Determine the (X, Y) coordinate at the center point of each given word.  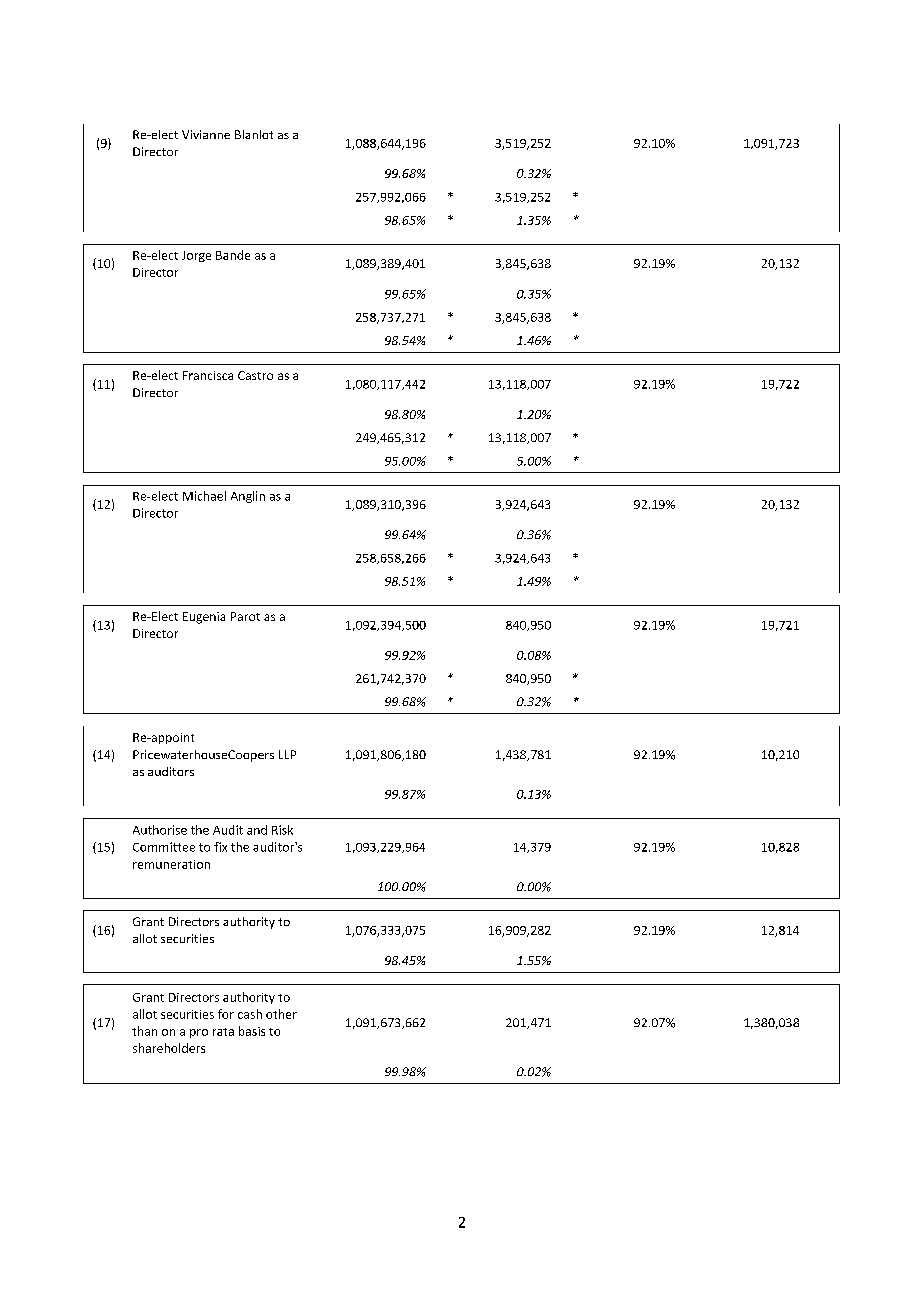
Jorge (196, 256)
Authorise (160, 830)
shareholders (169, 1048)
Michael (204, 496)
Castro (255, 375)
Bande (233, 255)
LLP (287, 754)
